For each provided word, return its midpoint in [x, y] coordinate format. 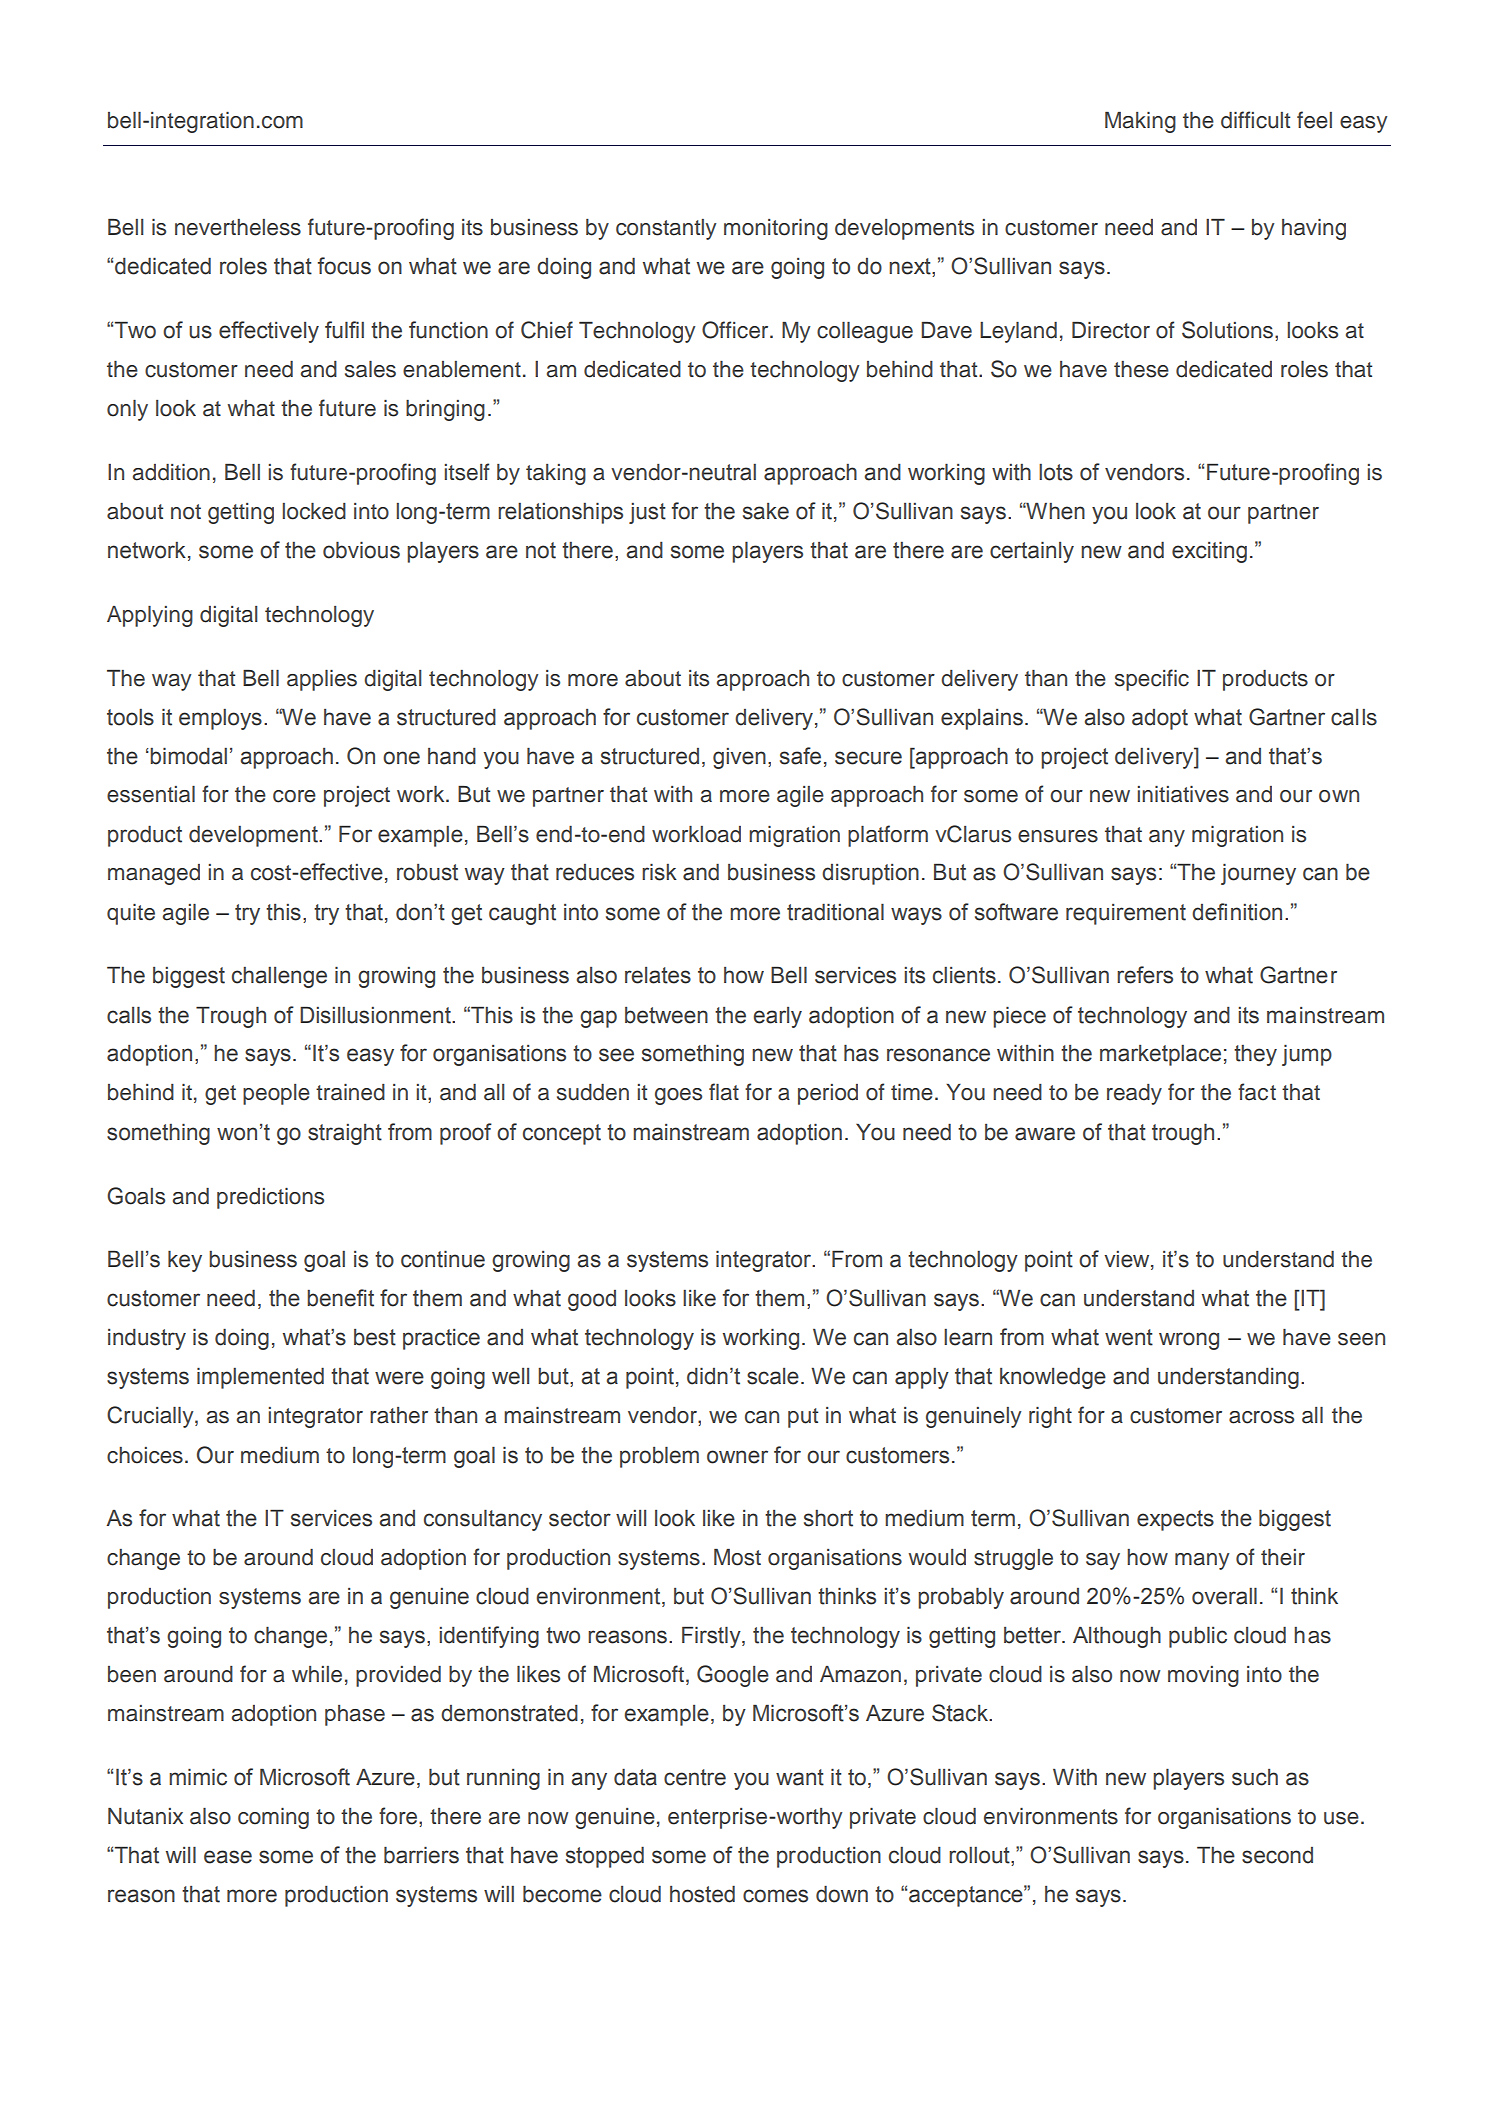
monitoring [776, 229]
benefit [340, 1298]
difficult [1255, 120]
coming [273, 1818]
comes [775, 1896]
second [1277, 1855]
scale [773, 1376]
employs [220, 719]
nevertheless [238, 227]
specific [1152, 680]
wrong [1189, 1341]
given [739, 758]
